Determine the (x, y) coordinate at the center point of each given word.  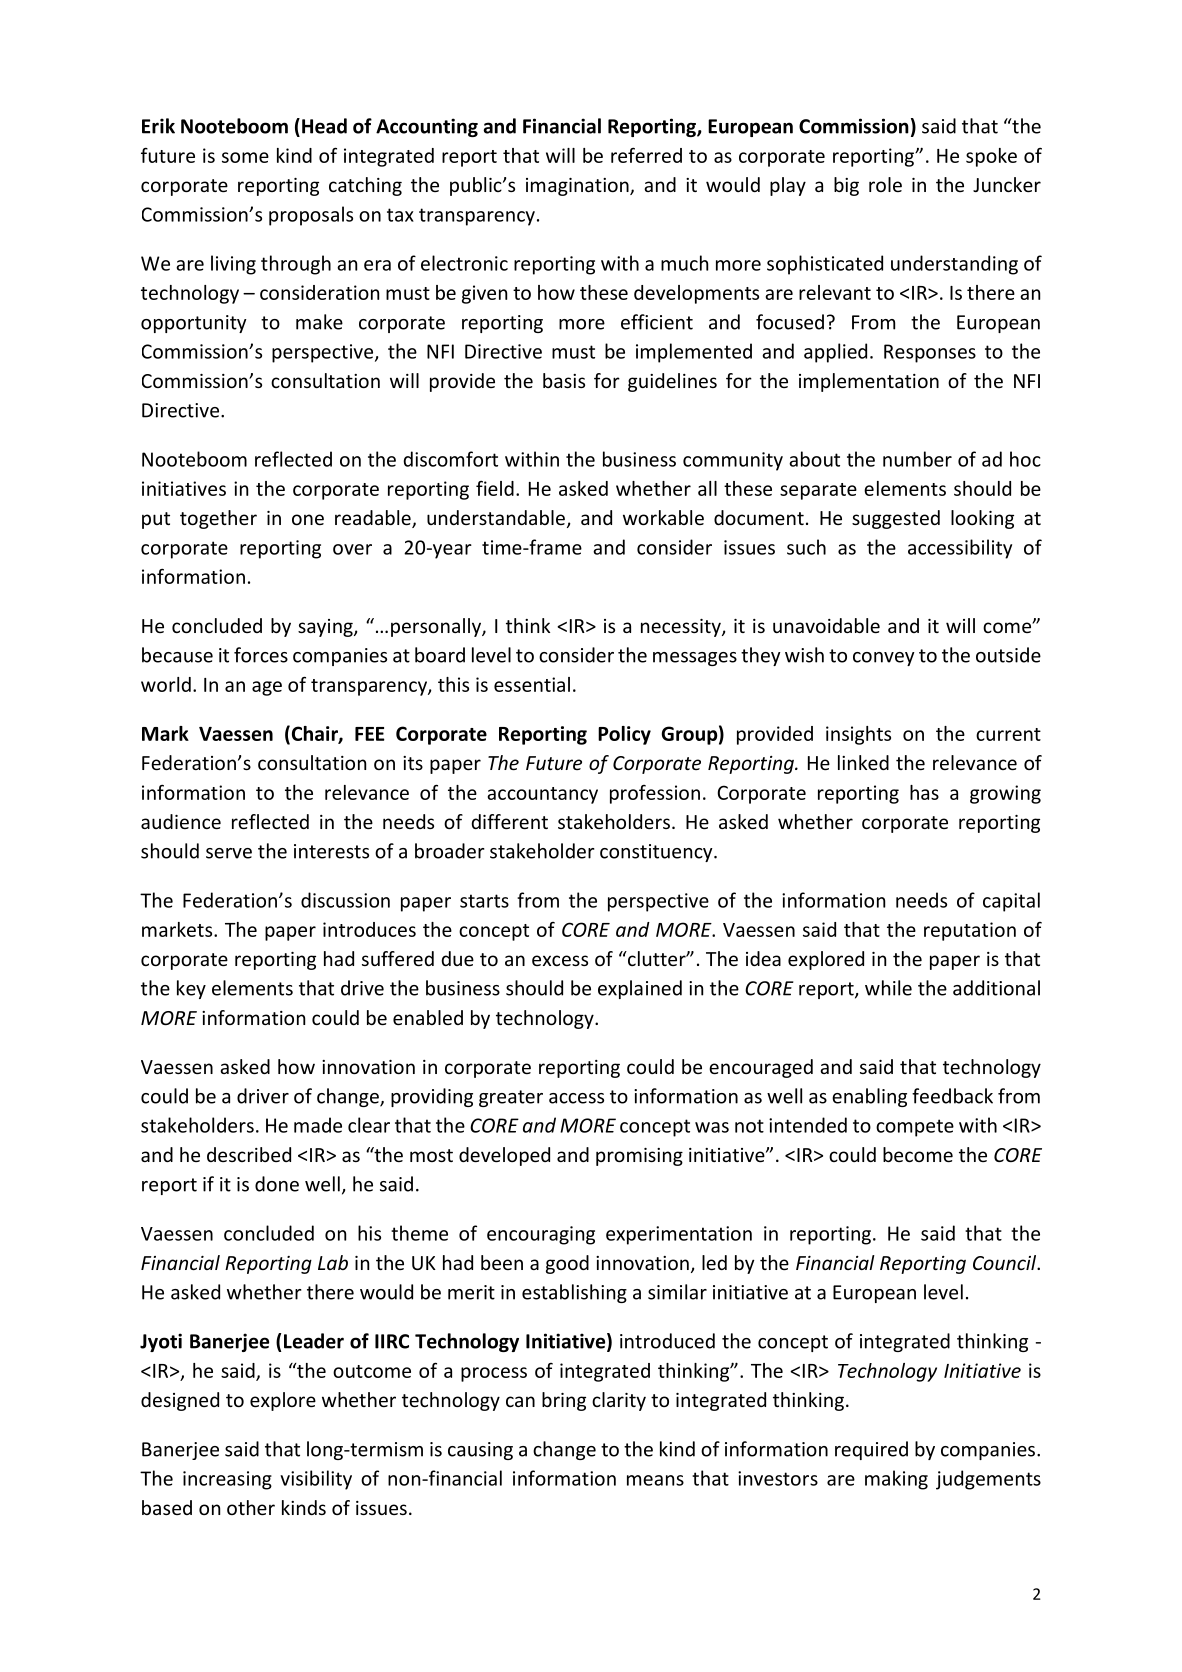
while (888, 988)
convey (884, 659)
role (885, 184)
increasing (227, 1480)
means (655, 1480)
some (245, 157)
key (191, 989)
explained (640, 989)
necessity (682, 628)
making (896, 1480)
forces (261, 655)
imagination (578, 187)
